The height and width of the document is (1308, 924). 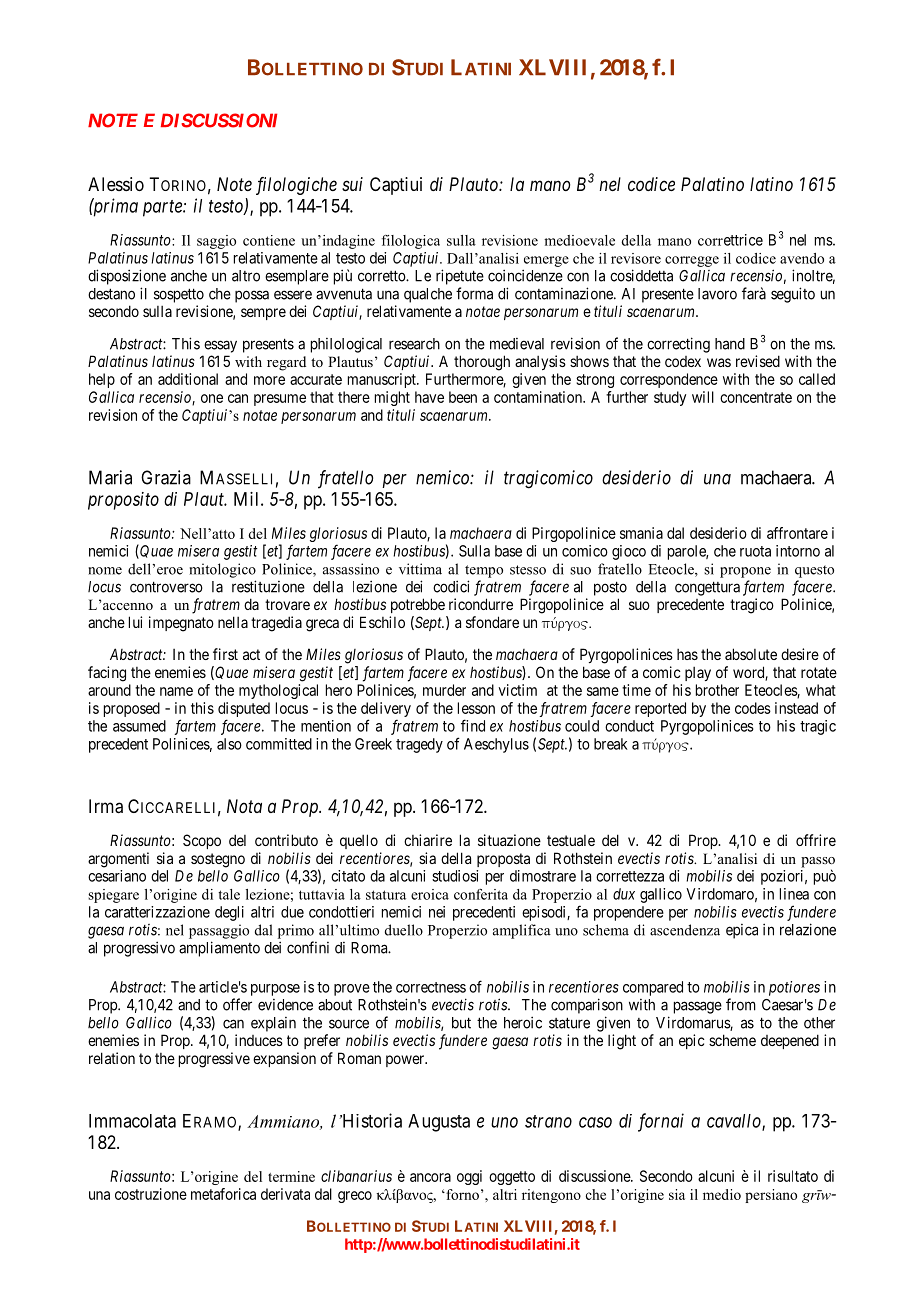 I want to click on Augusta, so click(x=439, y=1123).
